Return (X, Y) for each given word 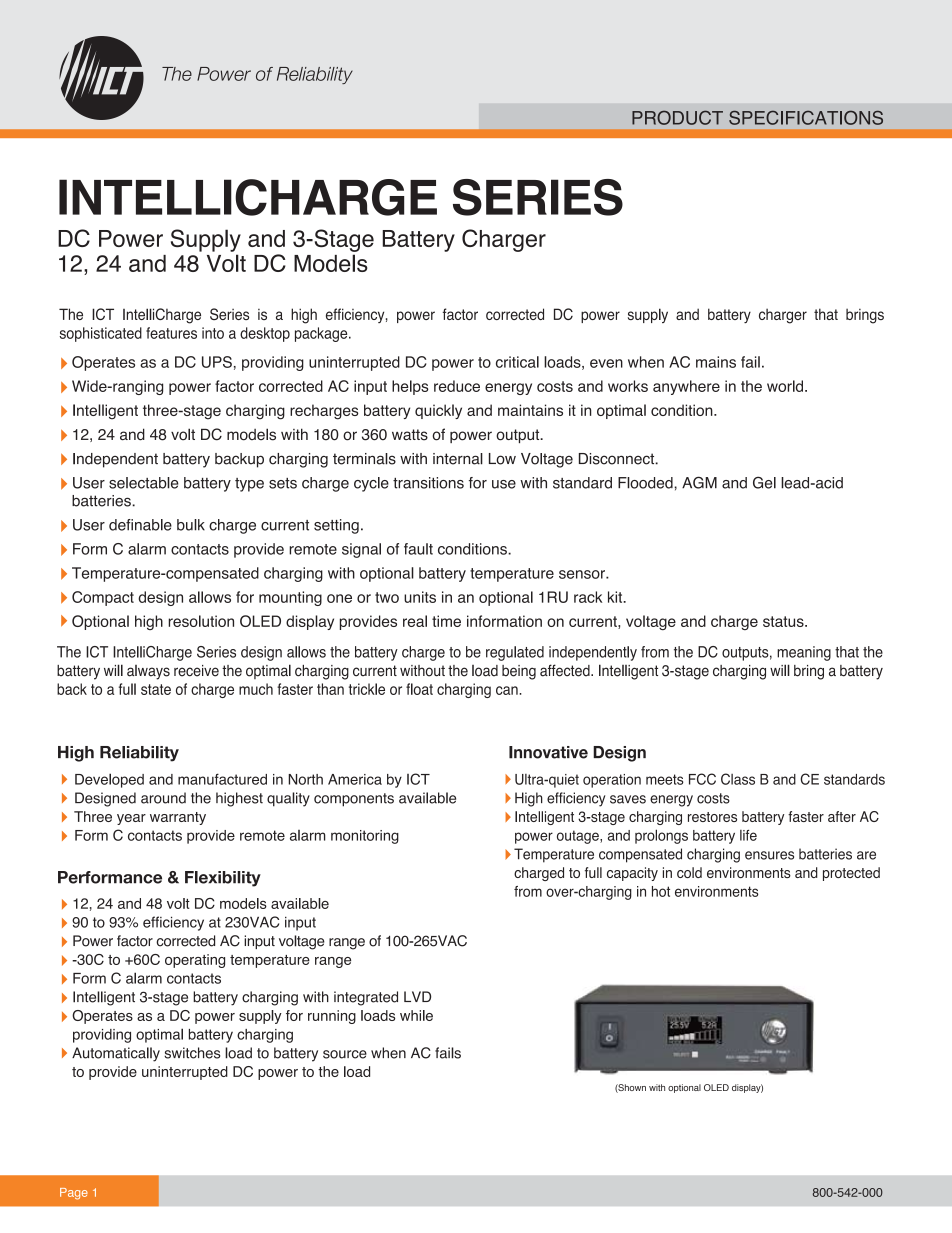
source (345, 1054)
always (148, 672)
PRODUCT (677, 117)
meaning (804, 653)
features (171, 333)
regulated (515, 653)
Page (74, 1194)
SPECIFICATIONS (806, 117)
